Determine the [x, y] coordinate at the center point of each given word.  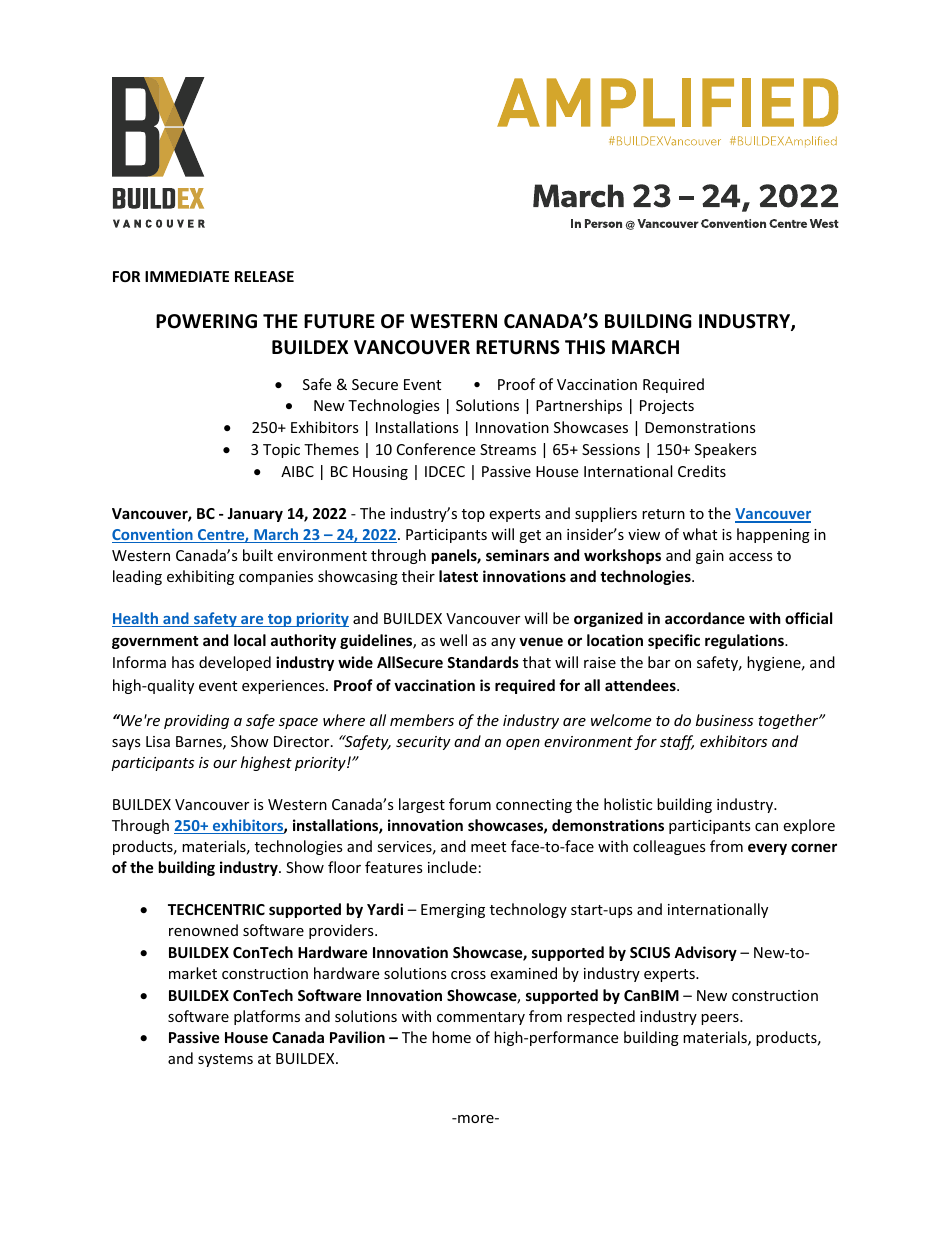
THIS [585, 347]
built [258, 555]
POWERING [206, 321]
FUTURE [339, 321]
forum [470, 804]
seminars [517, 555]
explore [809, 826]
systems [225, 1060]
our [225, 764]
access [751, 557]
